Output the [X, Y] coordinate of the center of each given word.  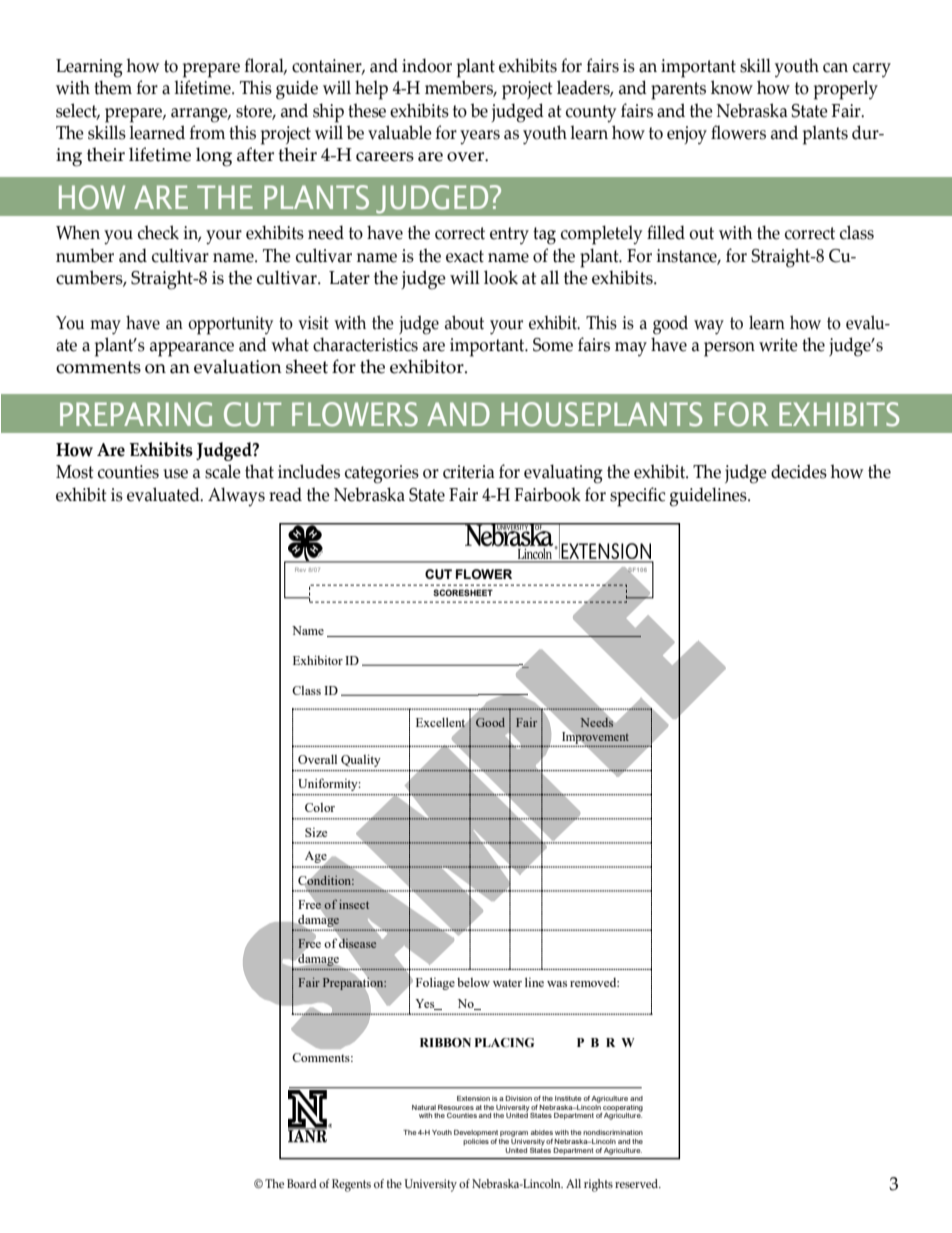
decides [799, 471]
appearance [192, 349]
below [473, 982]
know [732, 87]
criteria [469, 472]
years [480, 137]
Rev [300, 569]
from [207, 132]
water [507, 983]
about [464, 322]
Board [302, 1183]
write [778, 345]
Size [316, 832]
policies [476, 1142]
